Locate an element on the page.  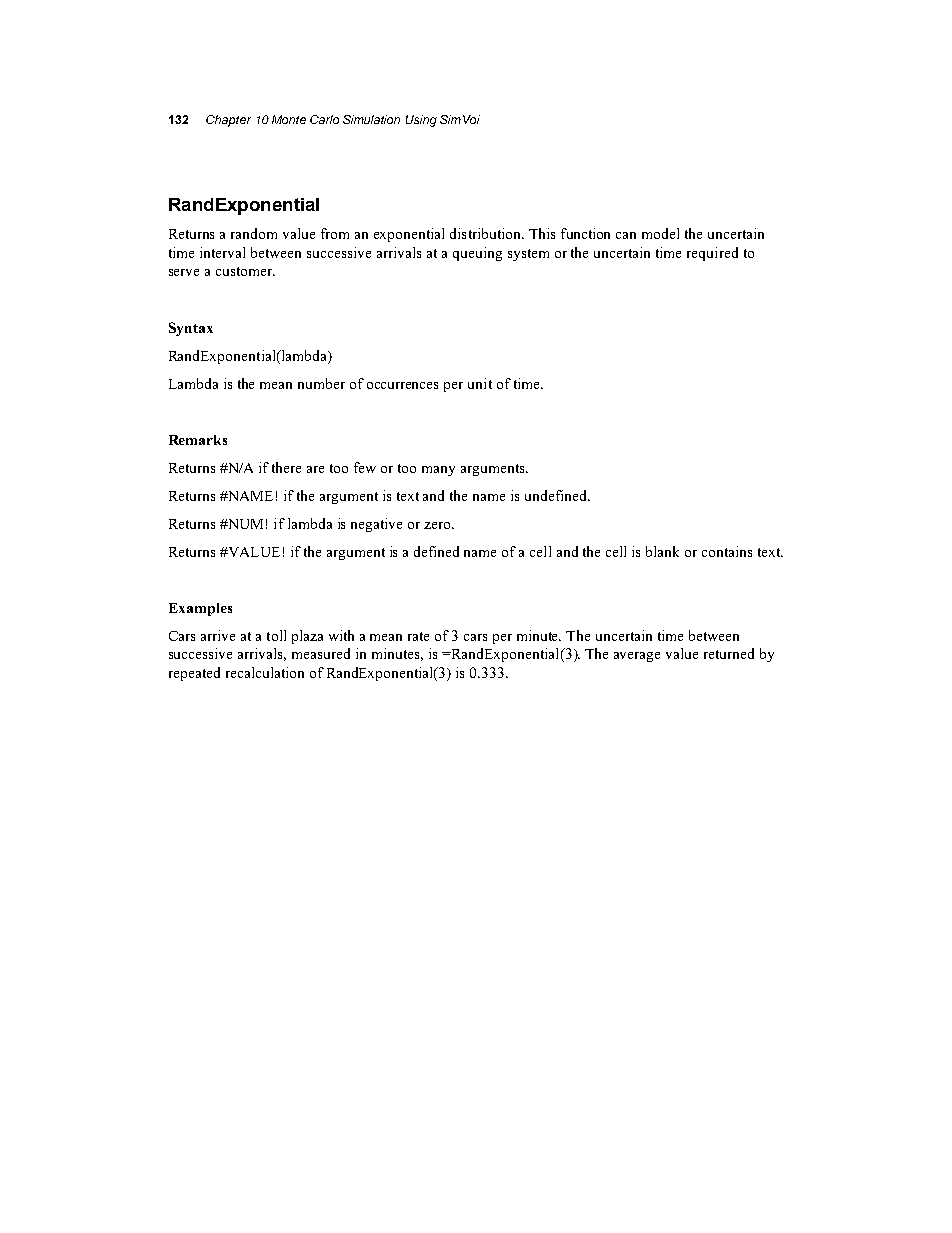
model is located at coordinates (660, 233).
